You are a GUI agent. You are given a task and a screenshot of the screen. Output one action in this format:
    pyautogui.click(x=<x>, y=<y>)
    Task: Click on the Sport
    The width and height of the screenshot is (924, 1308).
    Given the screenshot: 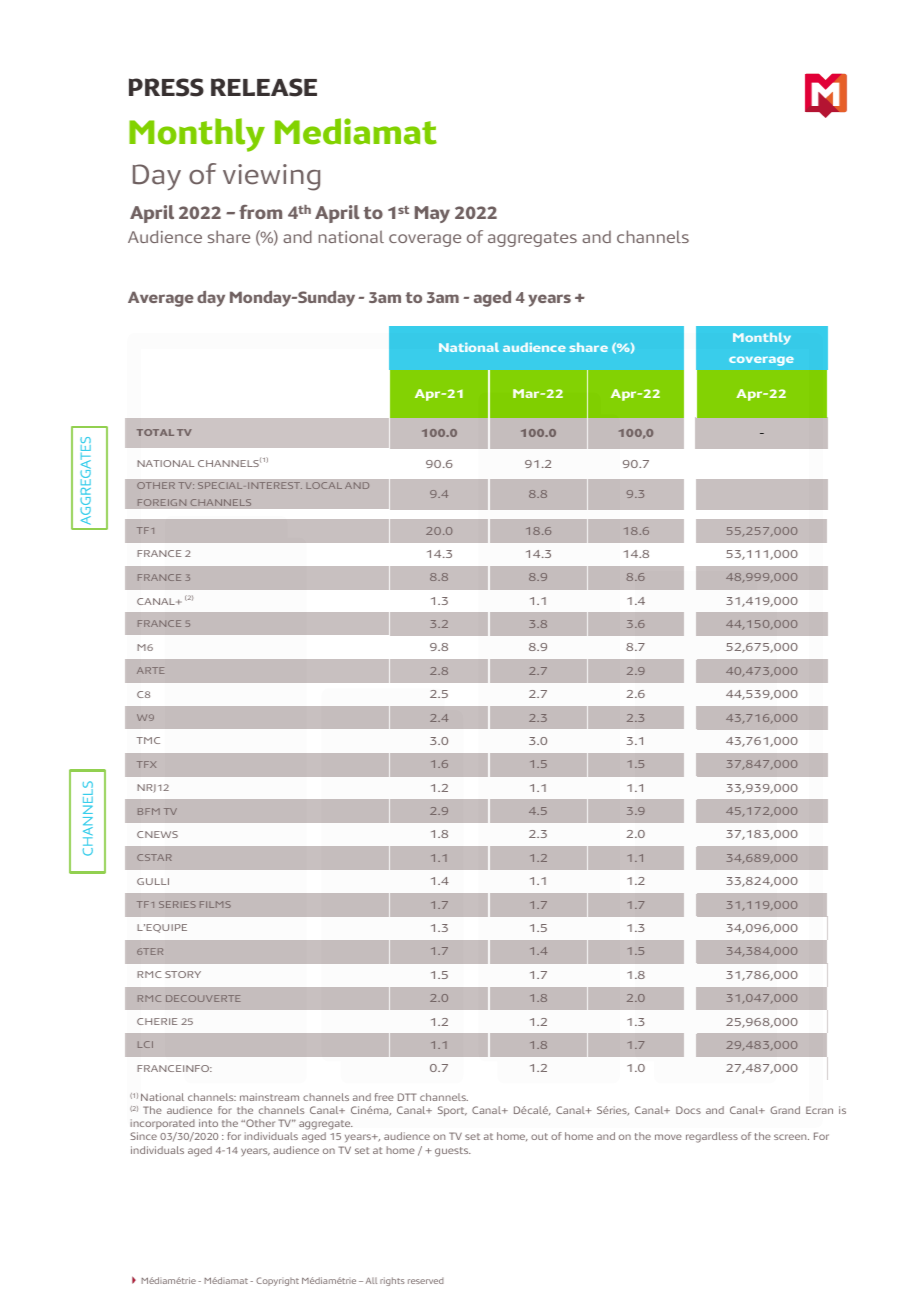 What is the action you would take?
    pyautogui.click(x=452, y=1111)
